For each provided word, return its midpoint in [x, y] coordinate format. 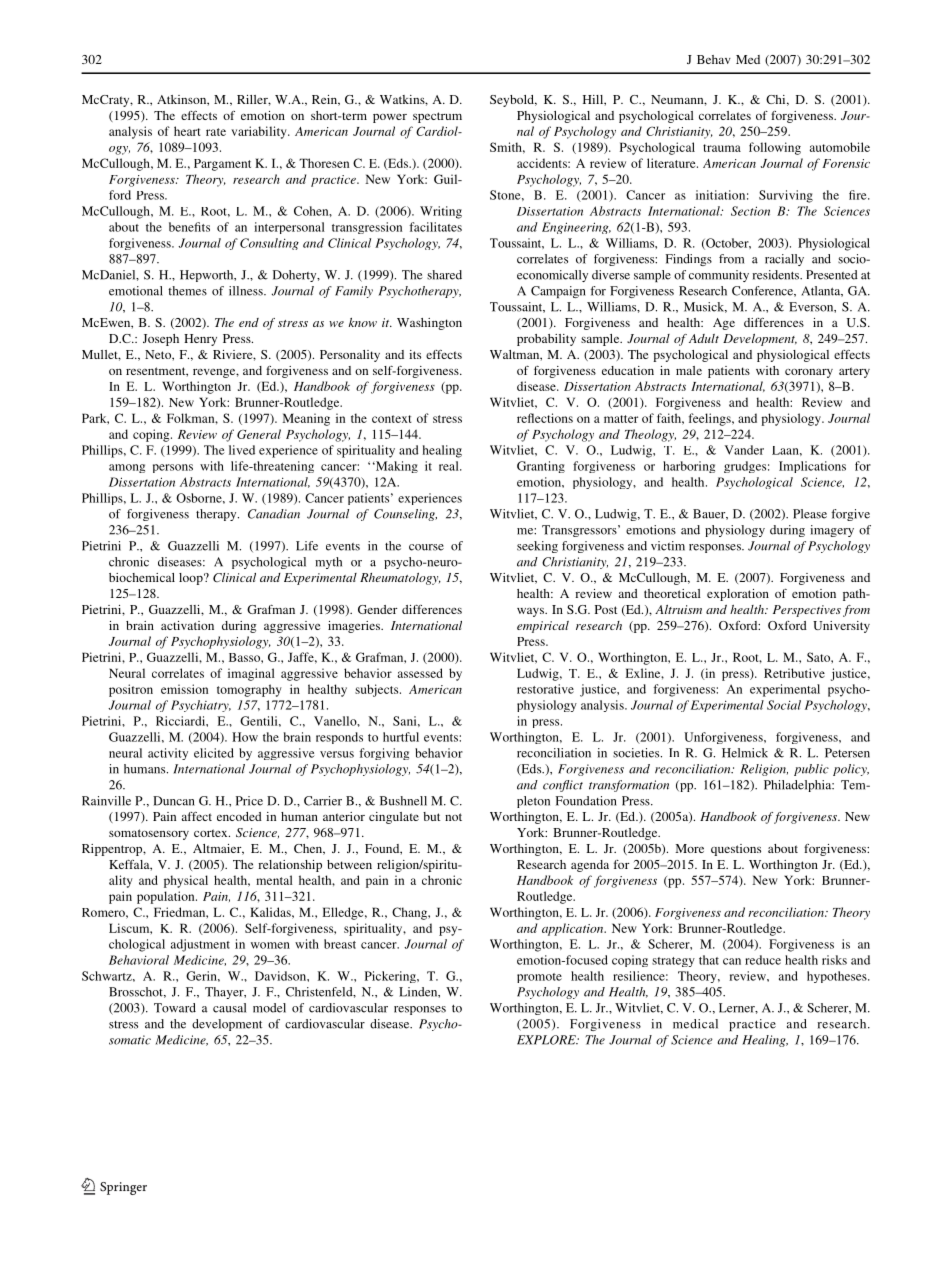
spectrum [437, 117]
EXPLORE [547, 1040]
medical [695, 1024]
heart [187, 131]
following [775, 148]
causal [229, 1008]
